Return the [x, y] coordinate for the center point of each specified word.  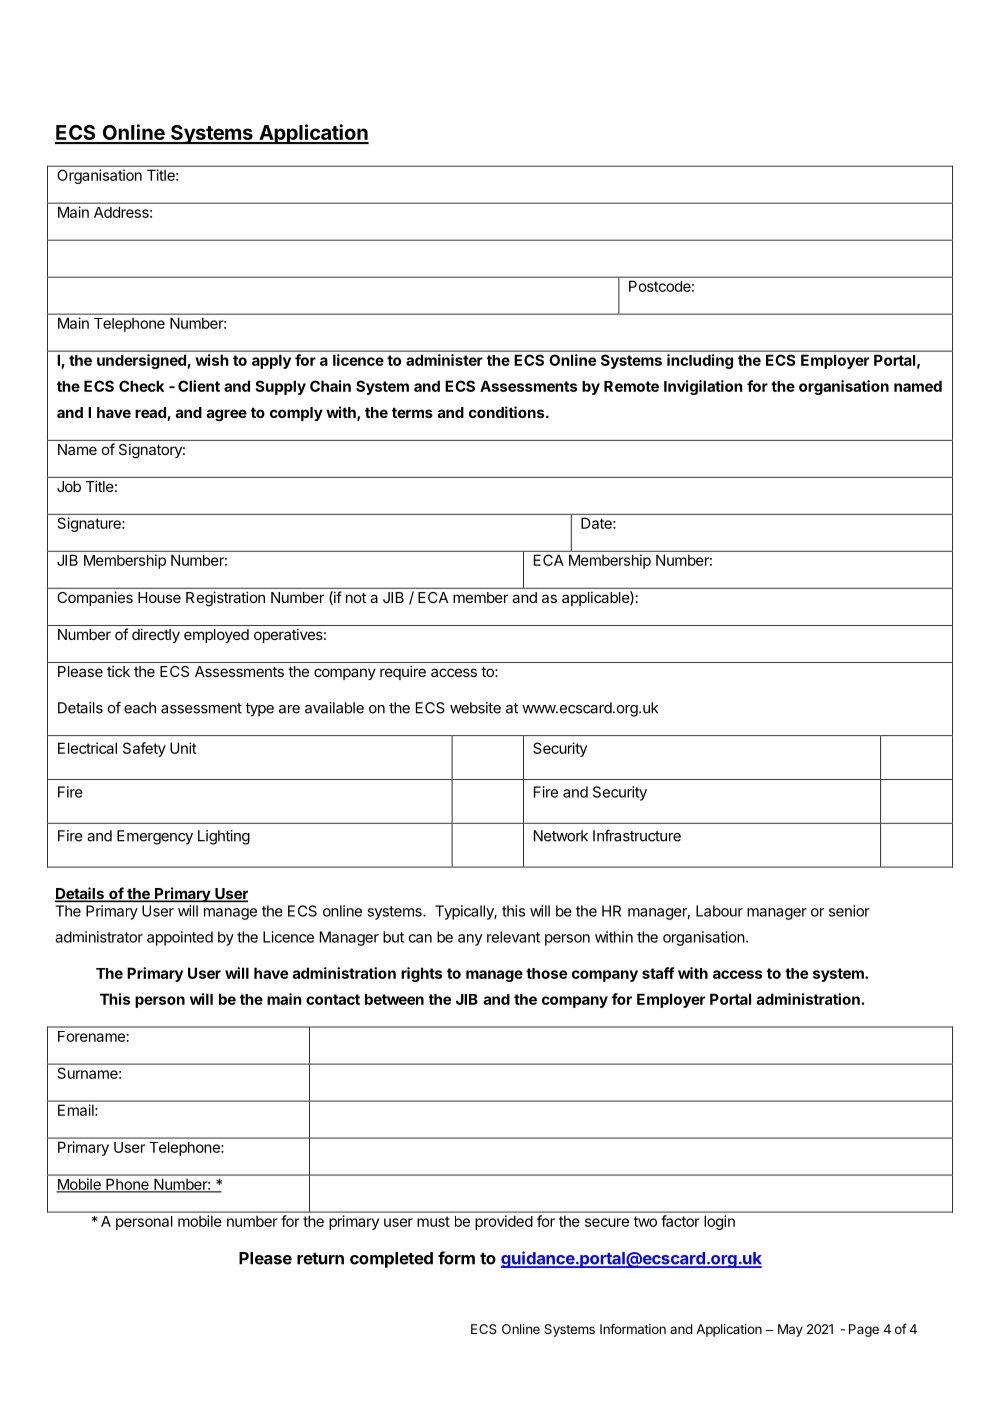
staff [658, 973]
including [700, 361]
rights [421, 974]
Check [141, 386]
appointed [180, 938]
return [320, 1259]
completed [391, 1260]
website [475, 708]
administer [444, 360]
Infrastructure [637, 835]
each [140, 708]
